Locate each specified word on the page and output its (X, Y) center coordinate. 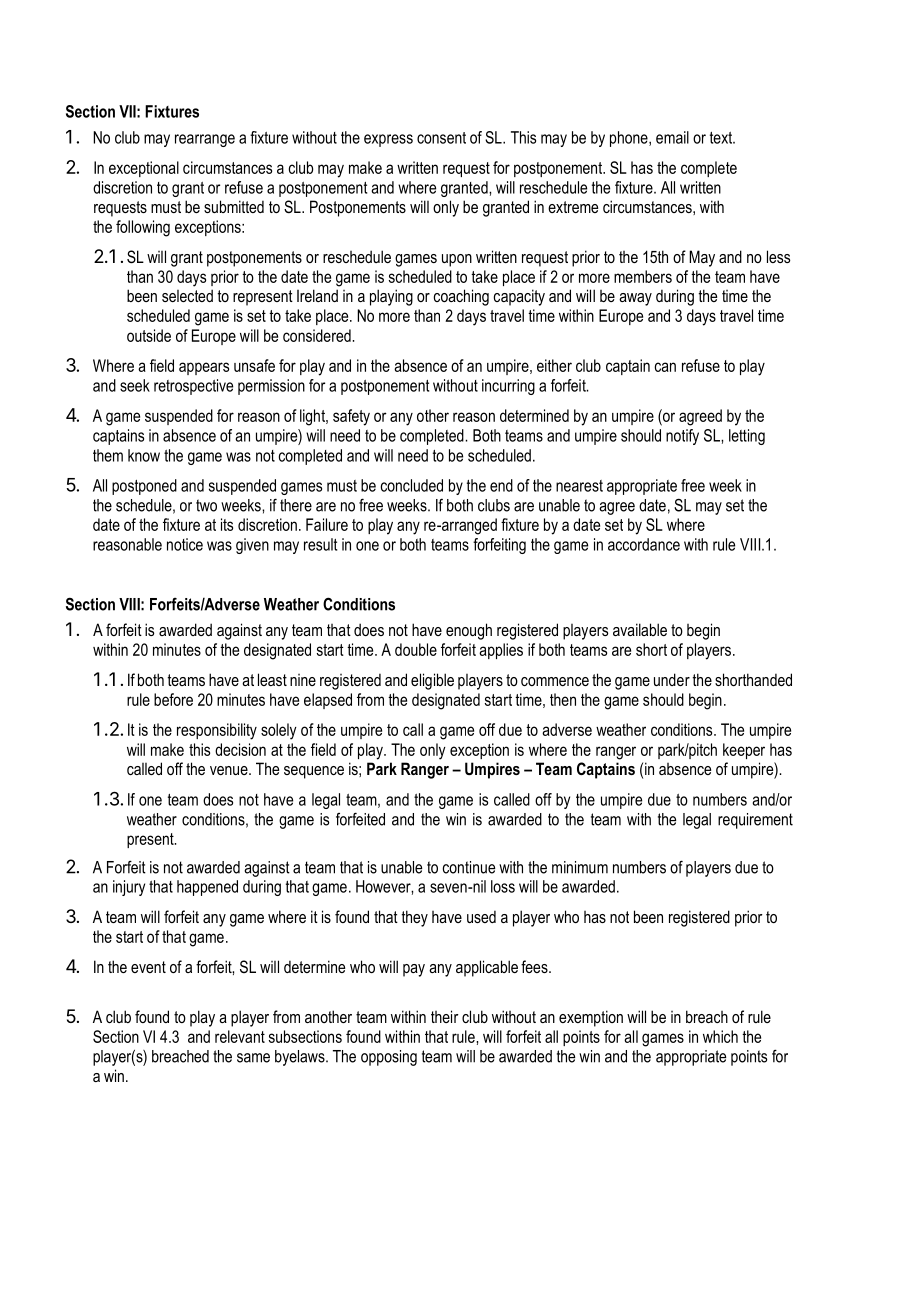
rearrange (205, 140)
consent (441, 138)
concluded (412, 485)
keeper (744, 751)
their (445, 1016)
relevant (240, 1036)
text (722, 138)
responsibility (217, 731)
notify (682, 437)
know (144, 455)
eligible (432, 681)
